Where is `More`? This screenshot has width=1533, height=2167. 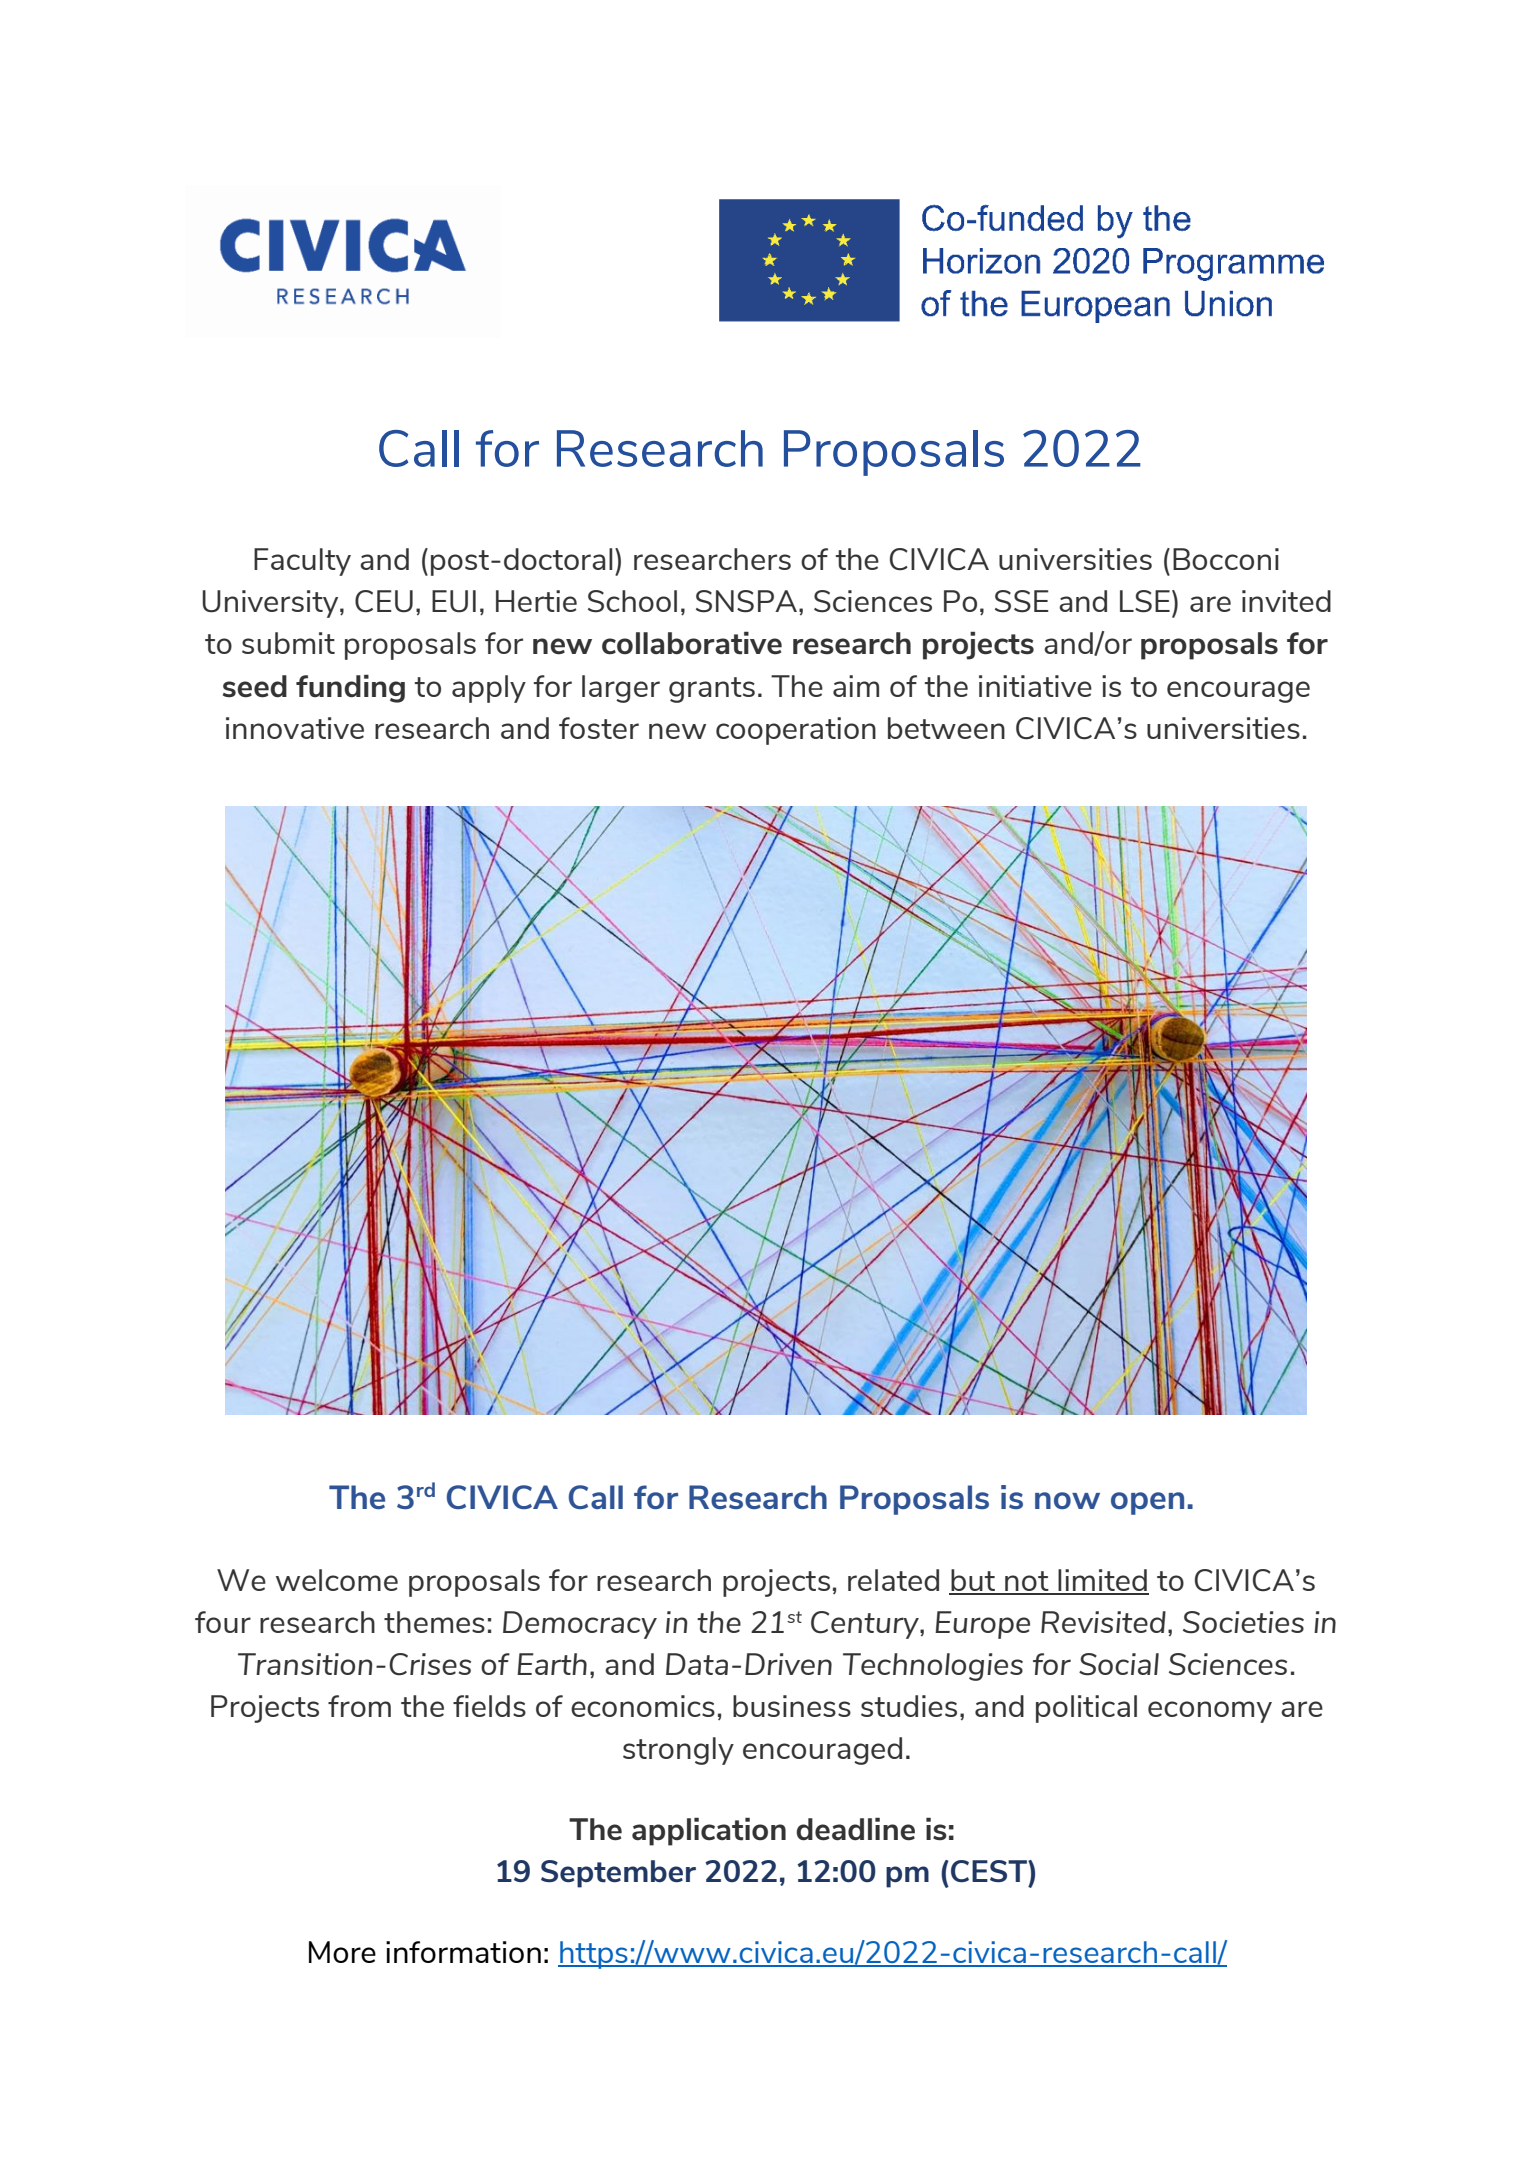 More is located at coordinates (342, 1952).
